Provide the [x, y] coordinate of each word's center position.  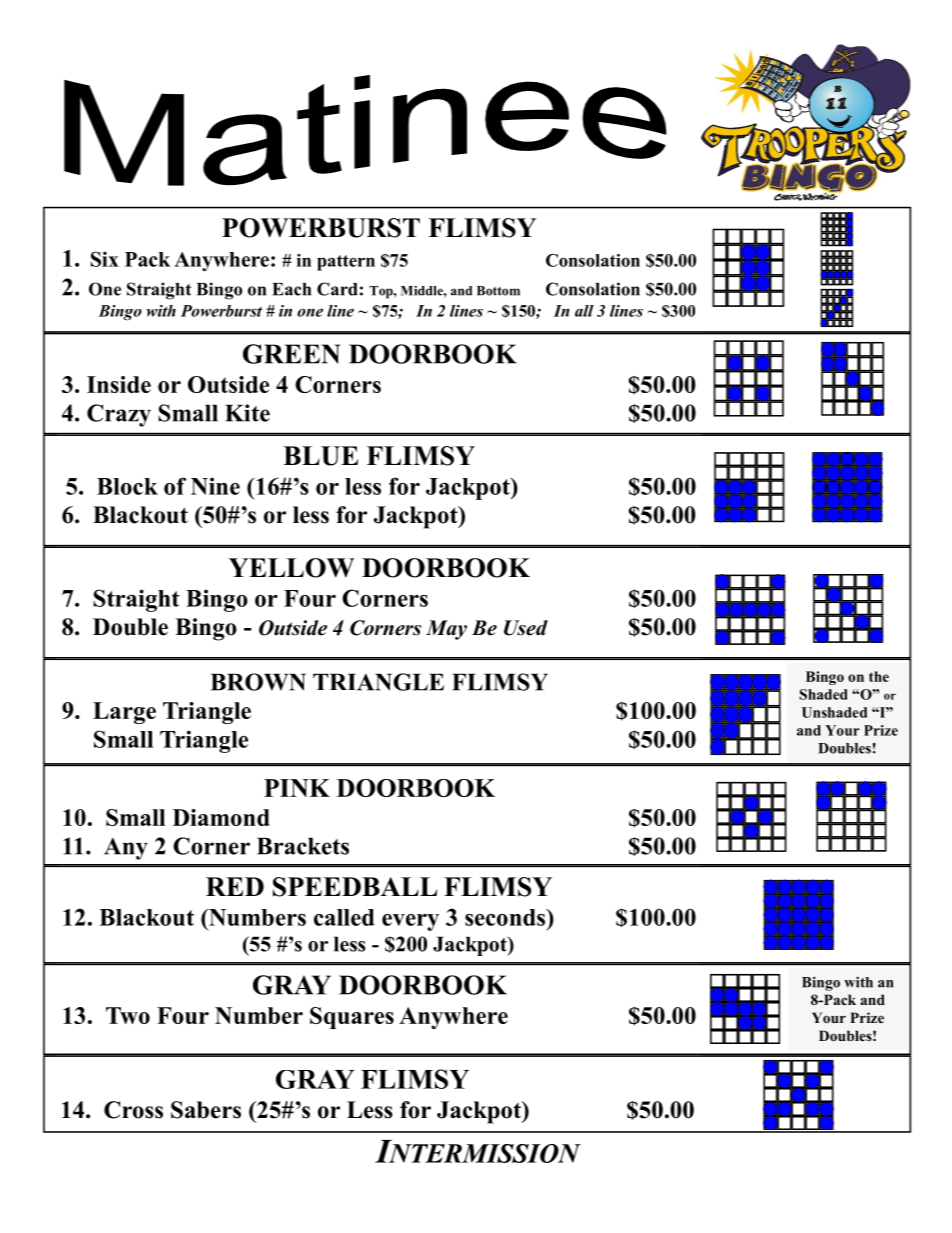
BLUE [320, 456]
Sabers [206, 1110]
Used [526, 628]
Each [291, 289]
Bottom [498, 291]
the [879, 676]
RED [235, 886]
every [410, 922]
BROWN [258, 682]
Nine [215, 486]
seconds [506, 917]
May [446, 630]
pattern [346, 263]
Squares [352, 1018]
